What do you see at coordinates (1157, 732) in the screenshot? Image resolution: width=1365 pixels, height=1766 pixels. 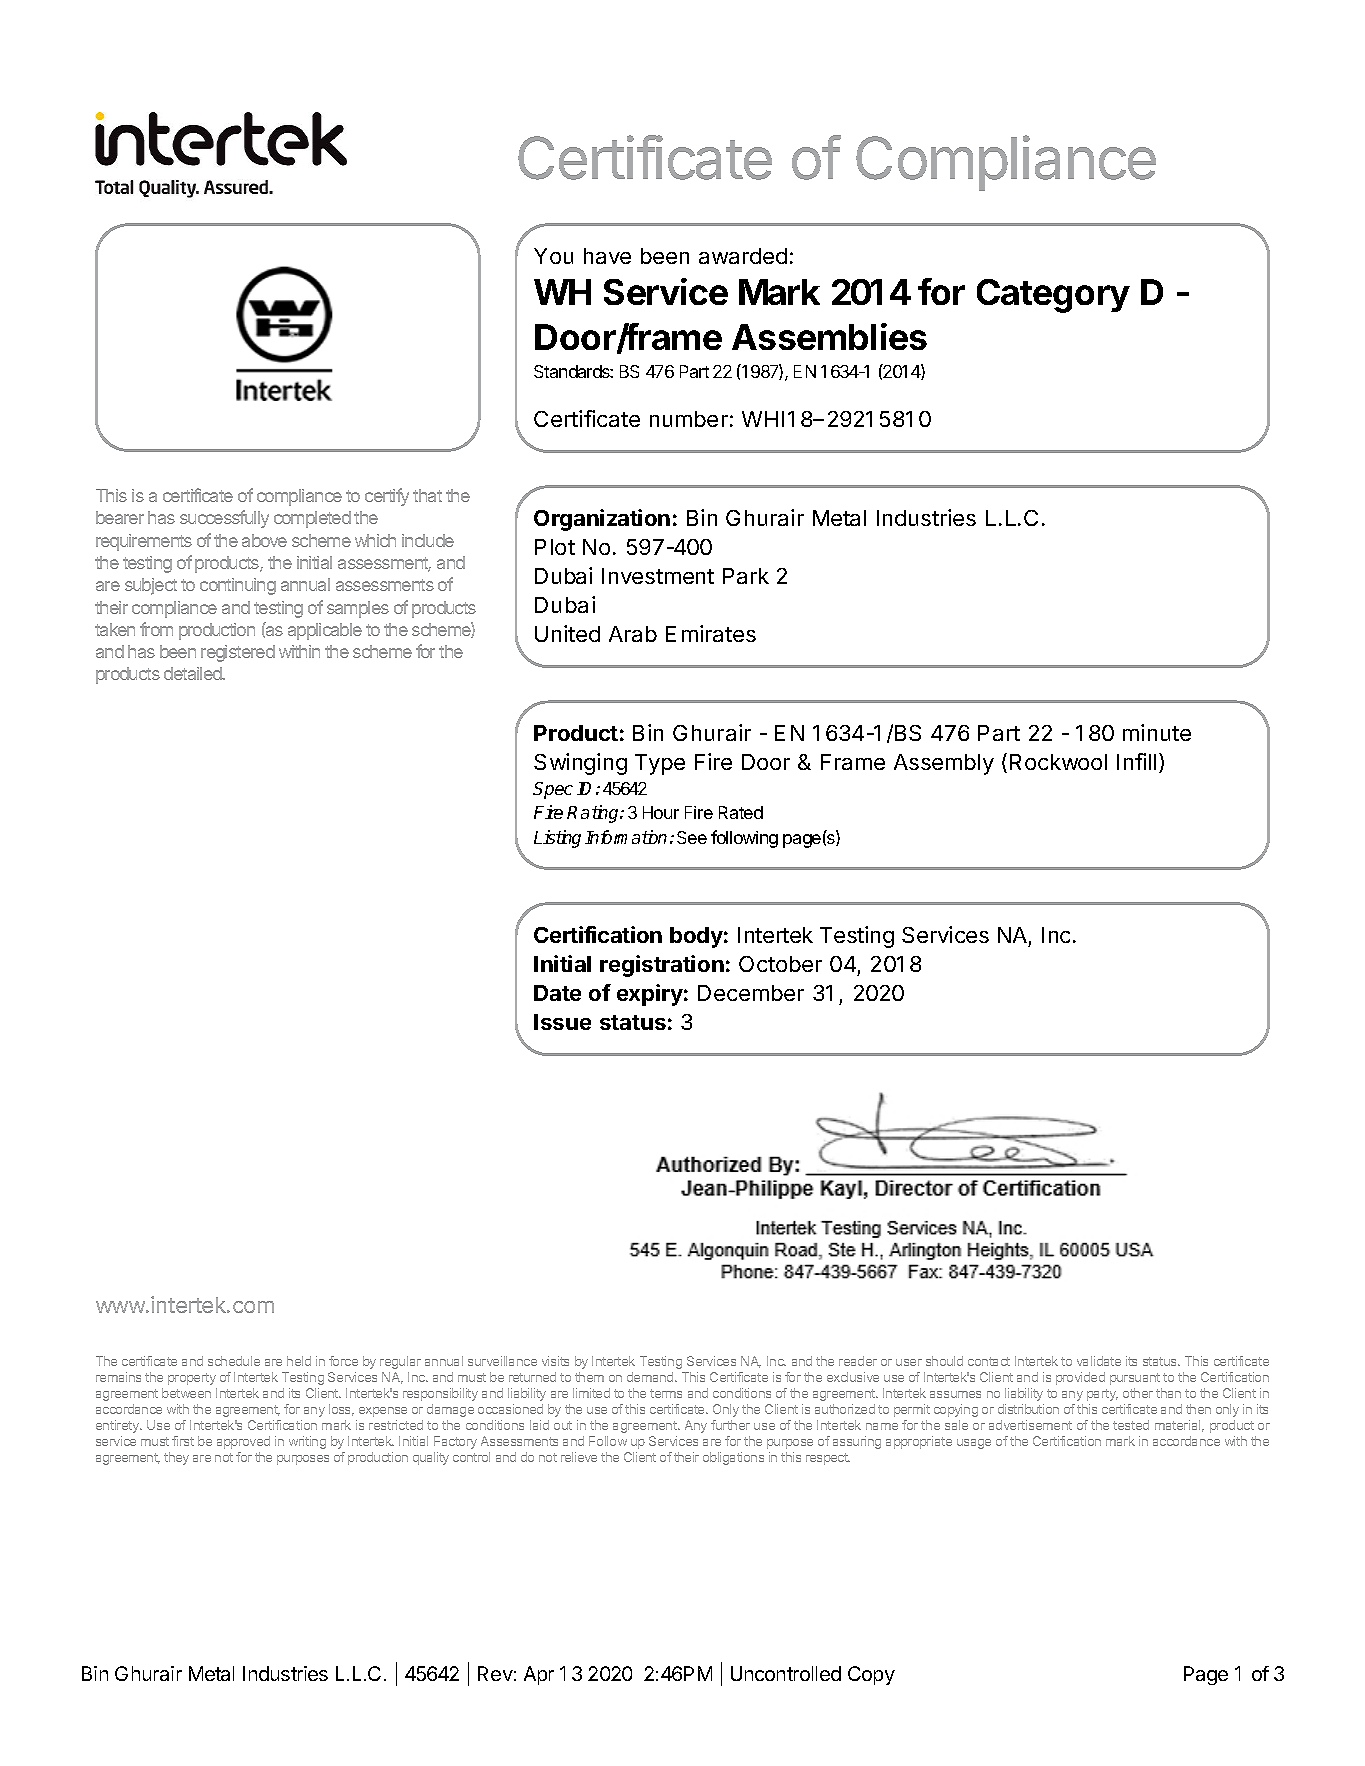 I see `minute` at bounding box center [1157, 732].
